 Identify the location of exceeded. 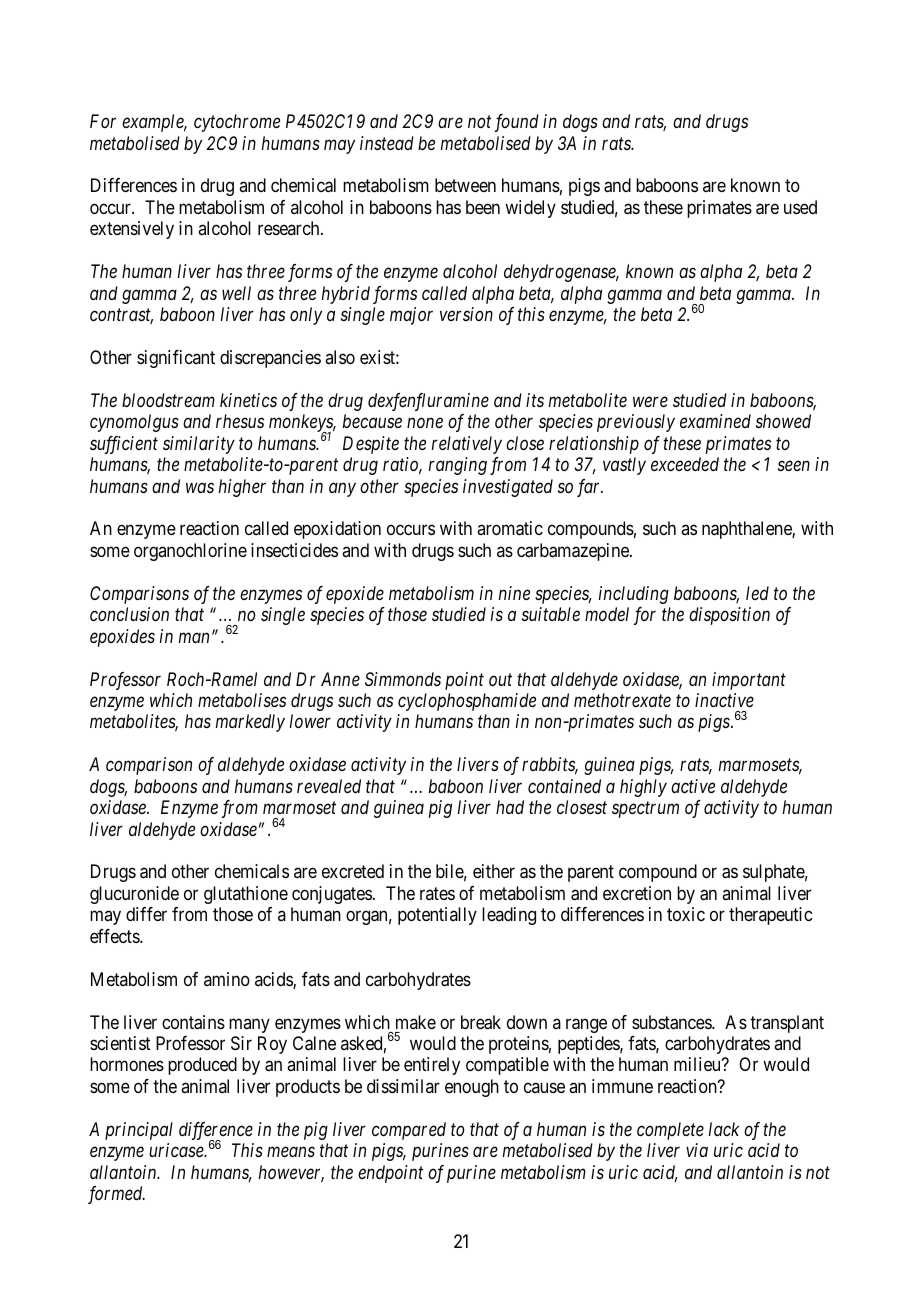
(685, 464).
